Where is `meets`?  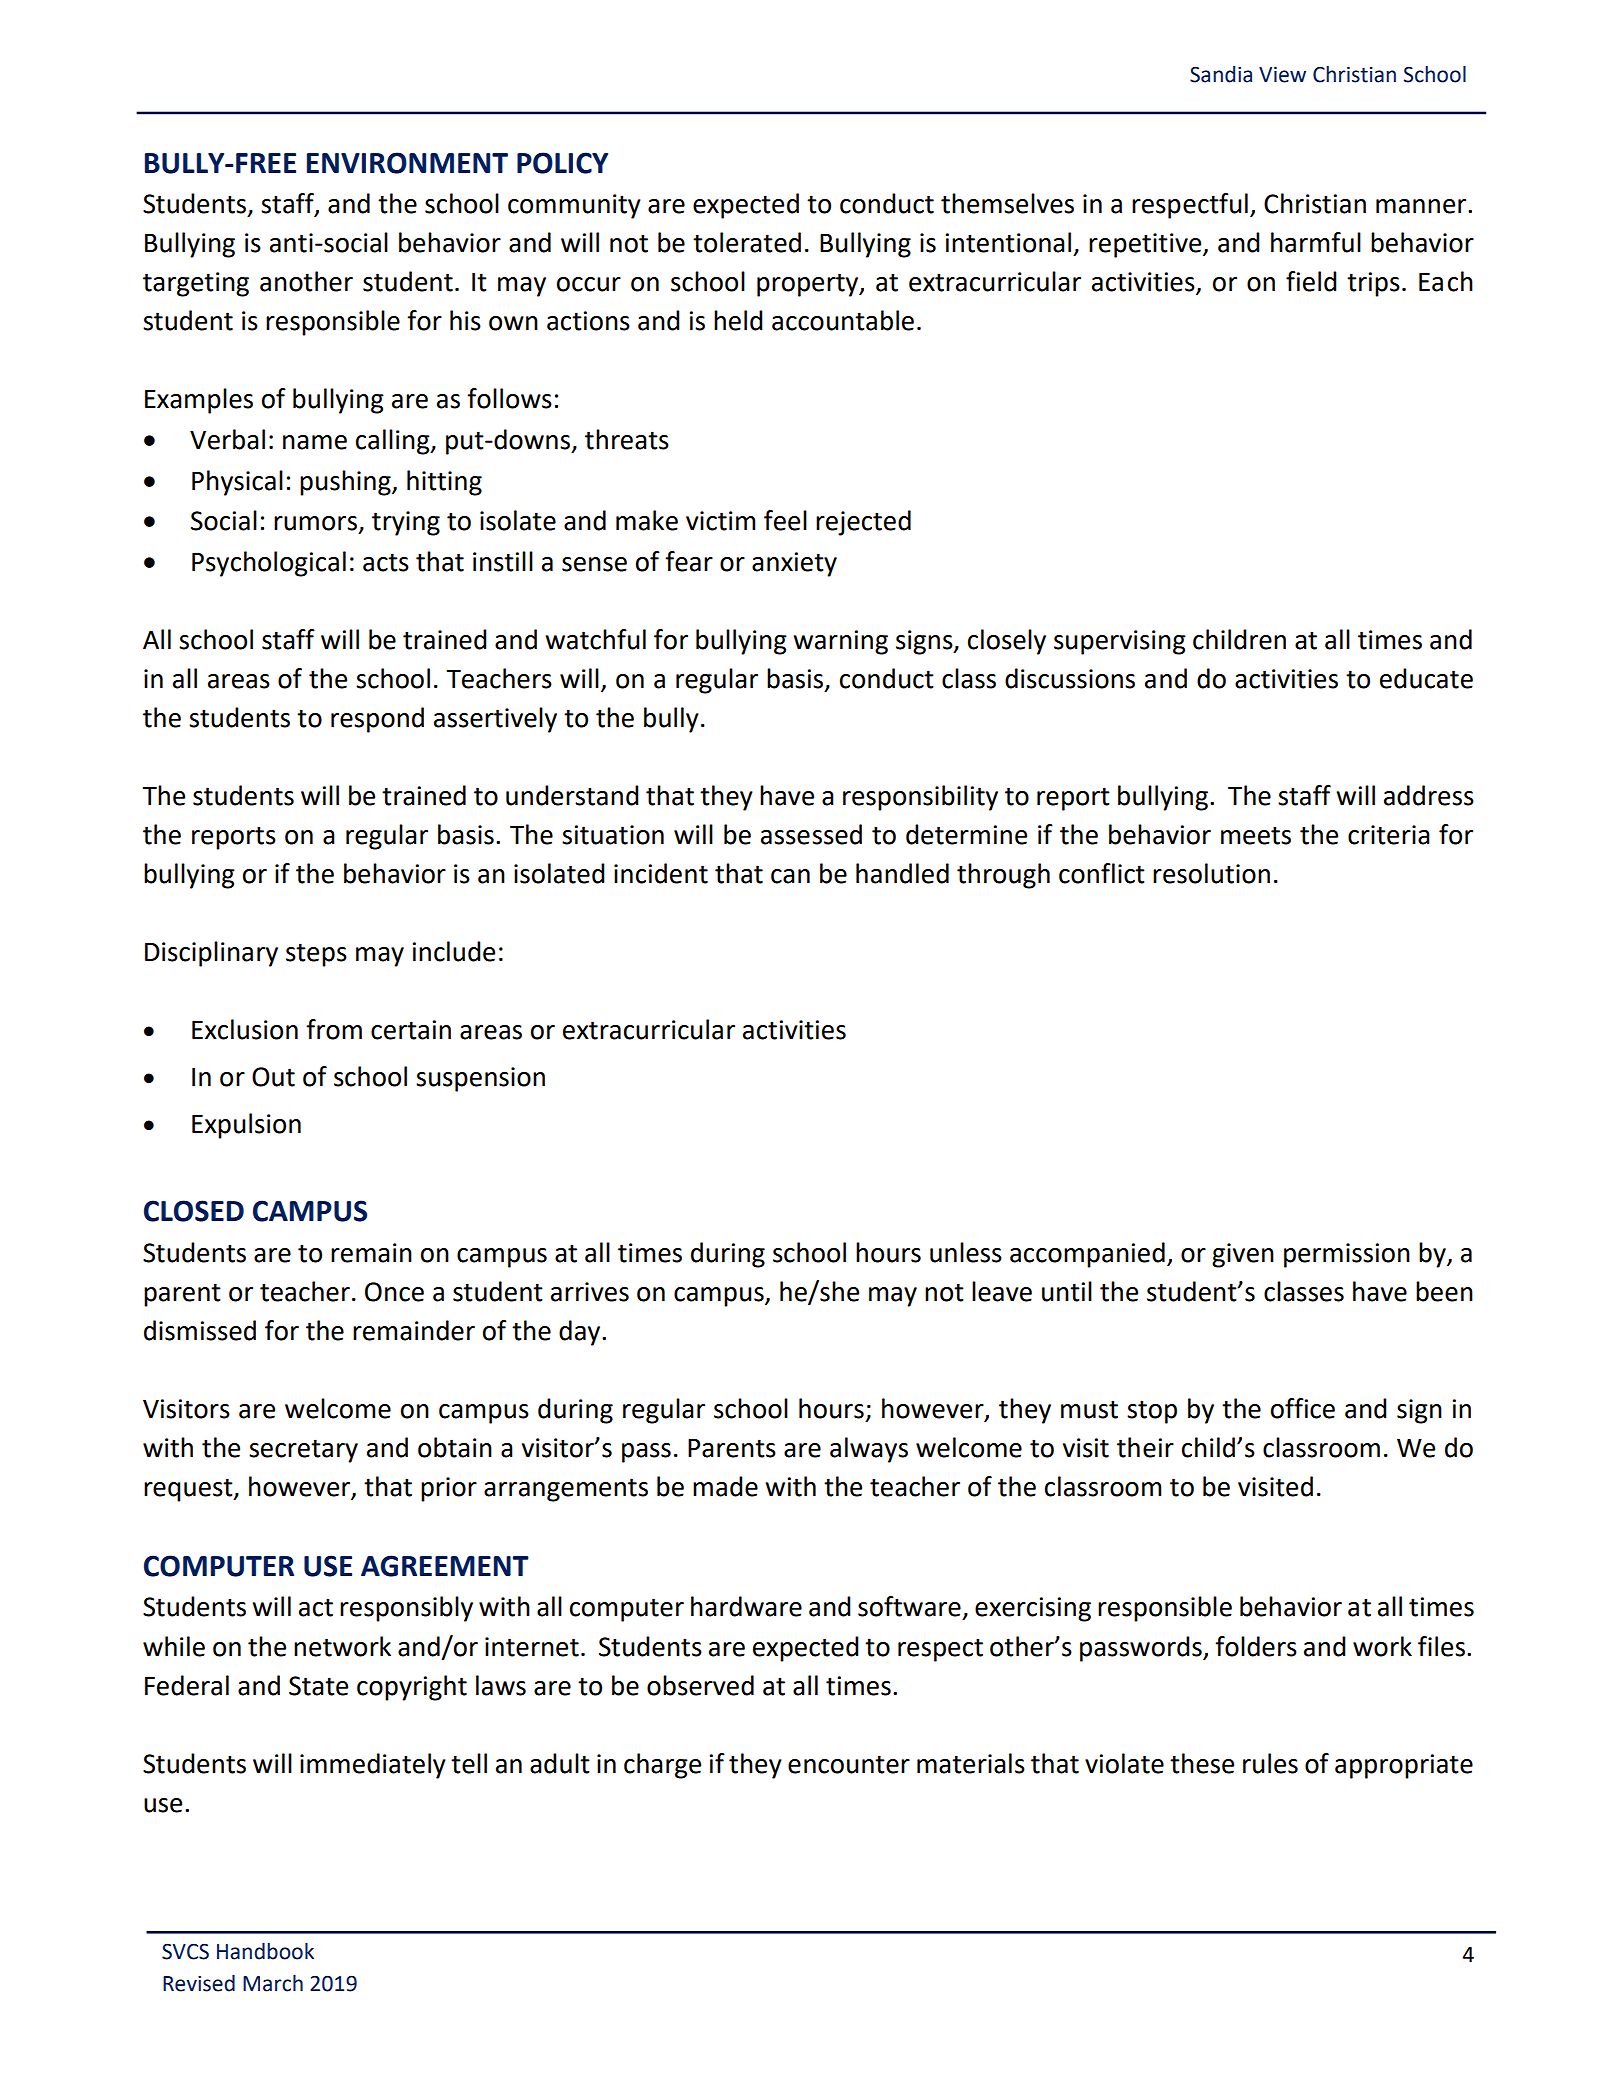 meets is located at coordinates (1256, 835).
